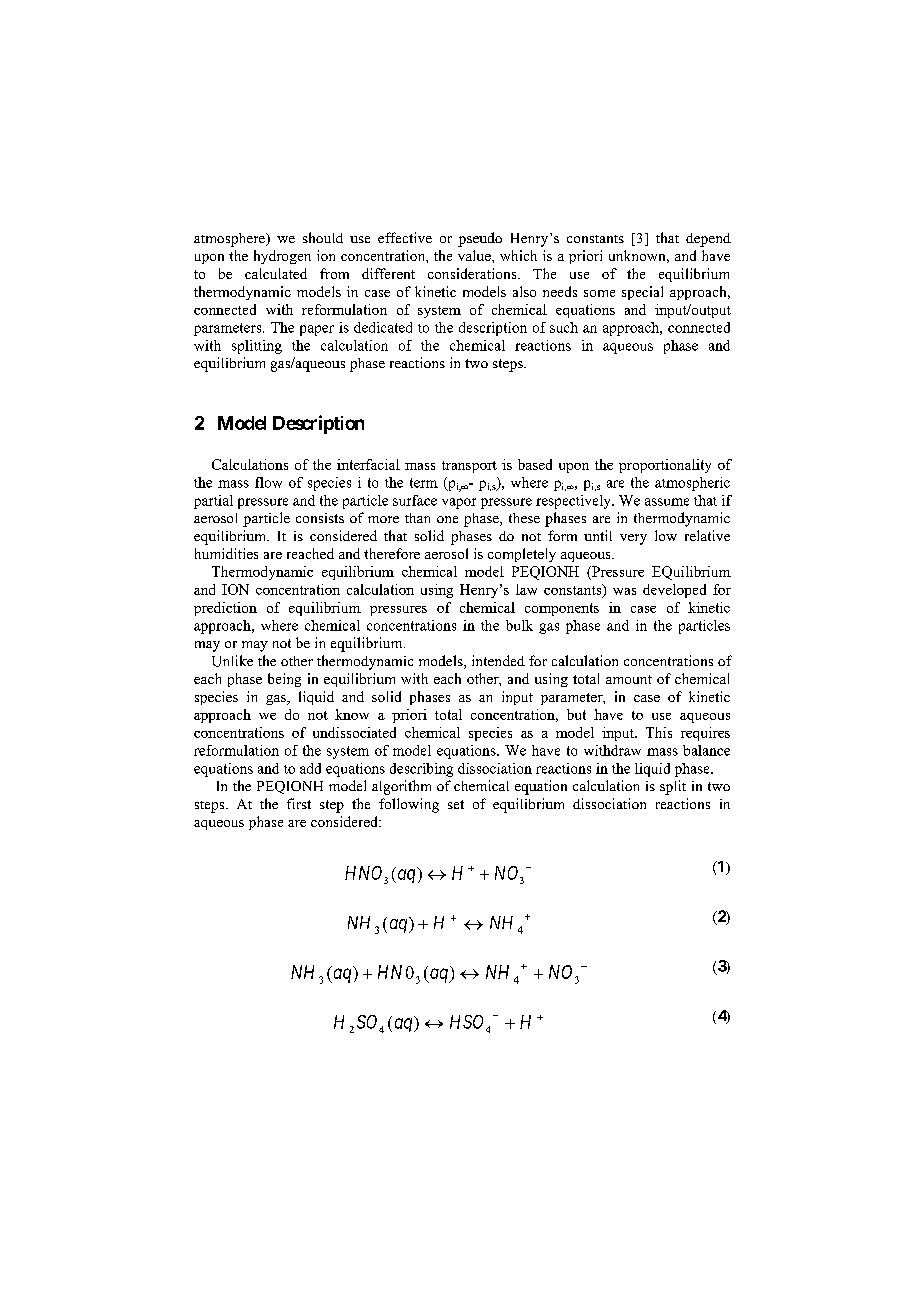 The width and height of the screenshot is (924, 1308). What do you see at coordinates (317, 330) in the screenshot?
I see `paper` at bounding box center [317, 330].
